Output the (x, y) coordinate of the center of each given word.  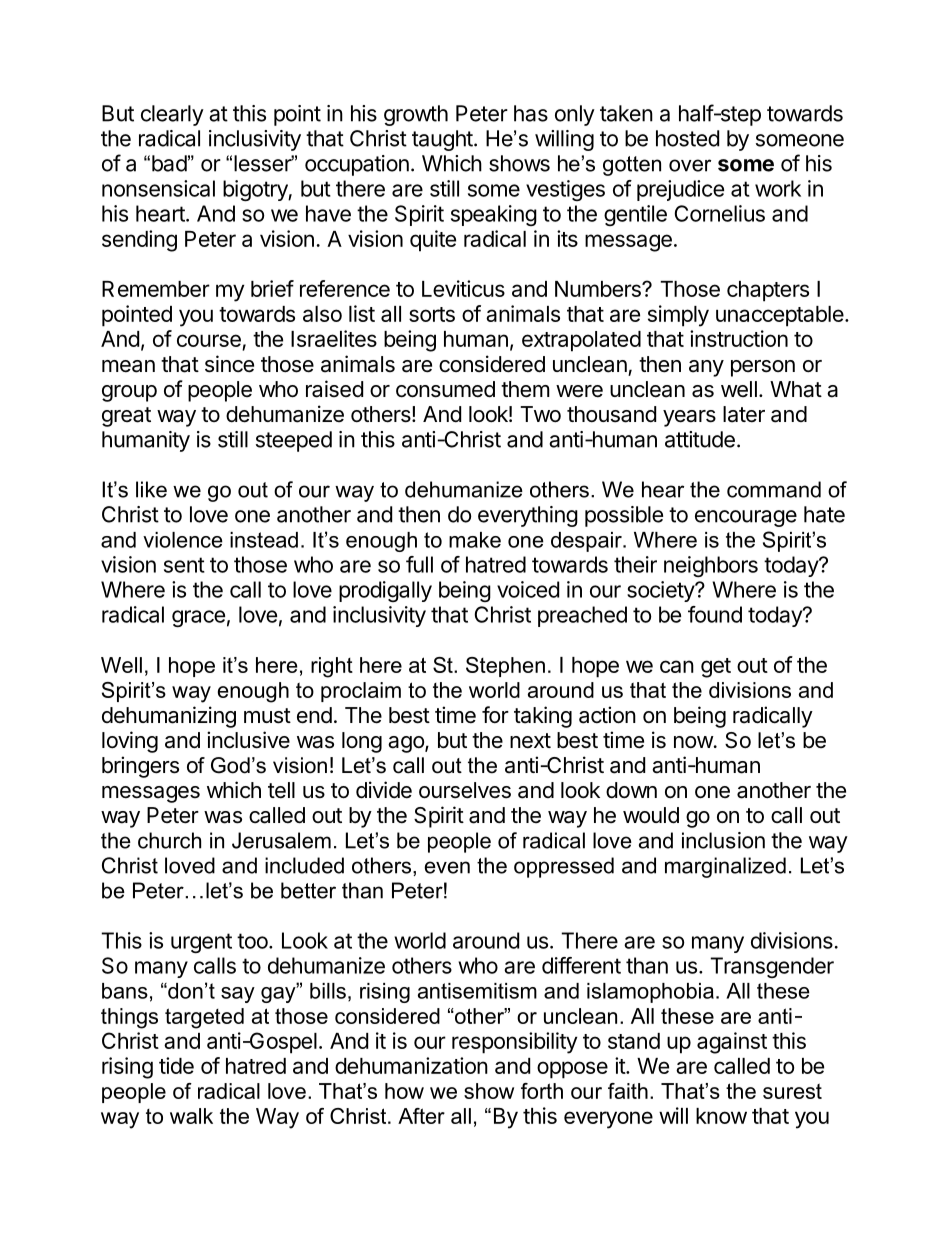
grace (198, 618)
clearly (172, 115)
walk (191, 1116)
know (721, 1116)
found (715, 614)
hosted (687, 138)
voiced (528, 589)
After (421, 1116)
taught (442, 140)
